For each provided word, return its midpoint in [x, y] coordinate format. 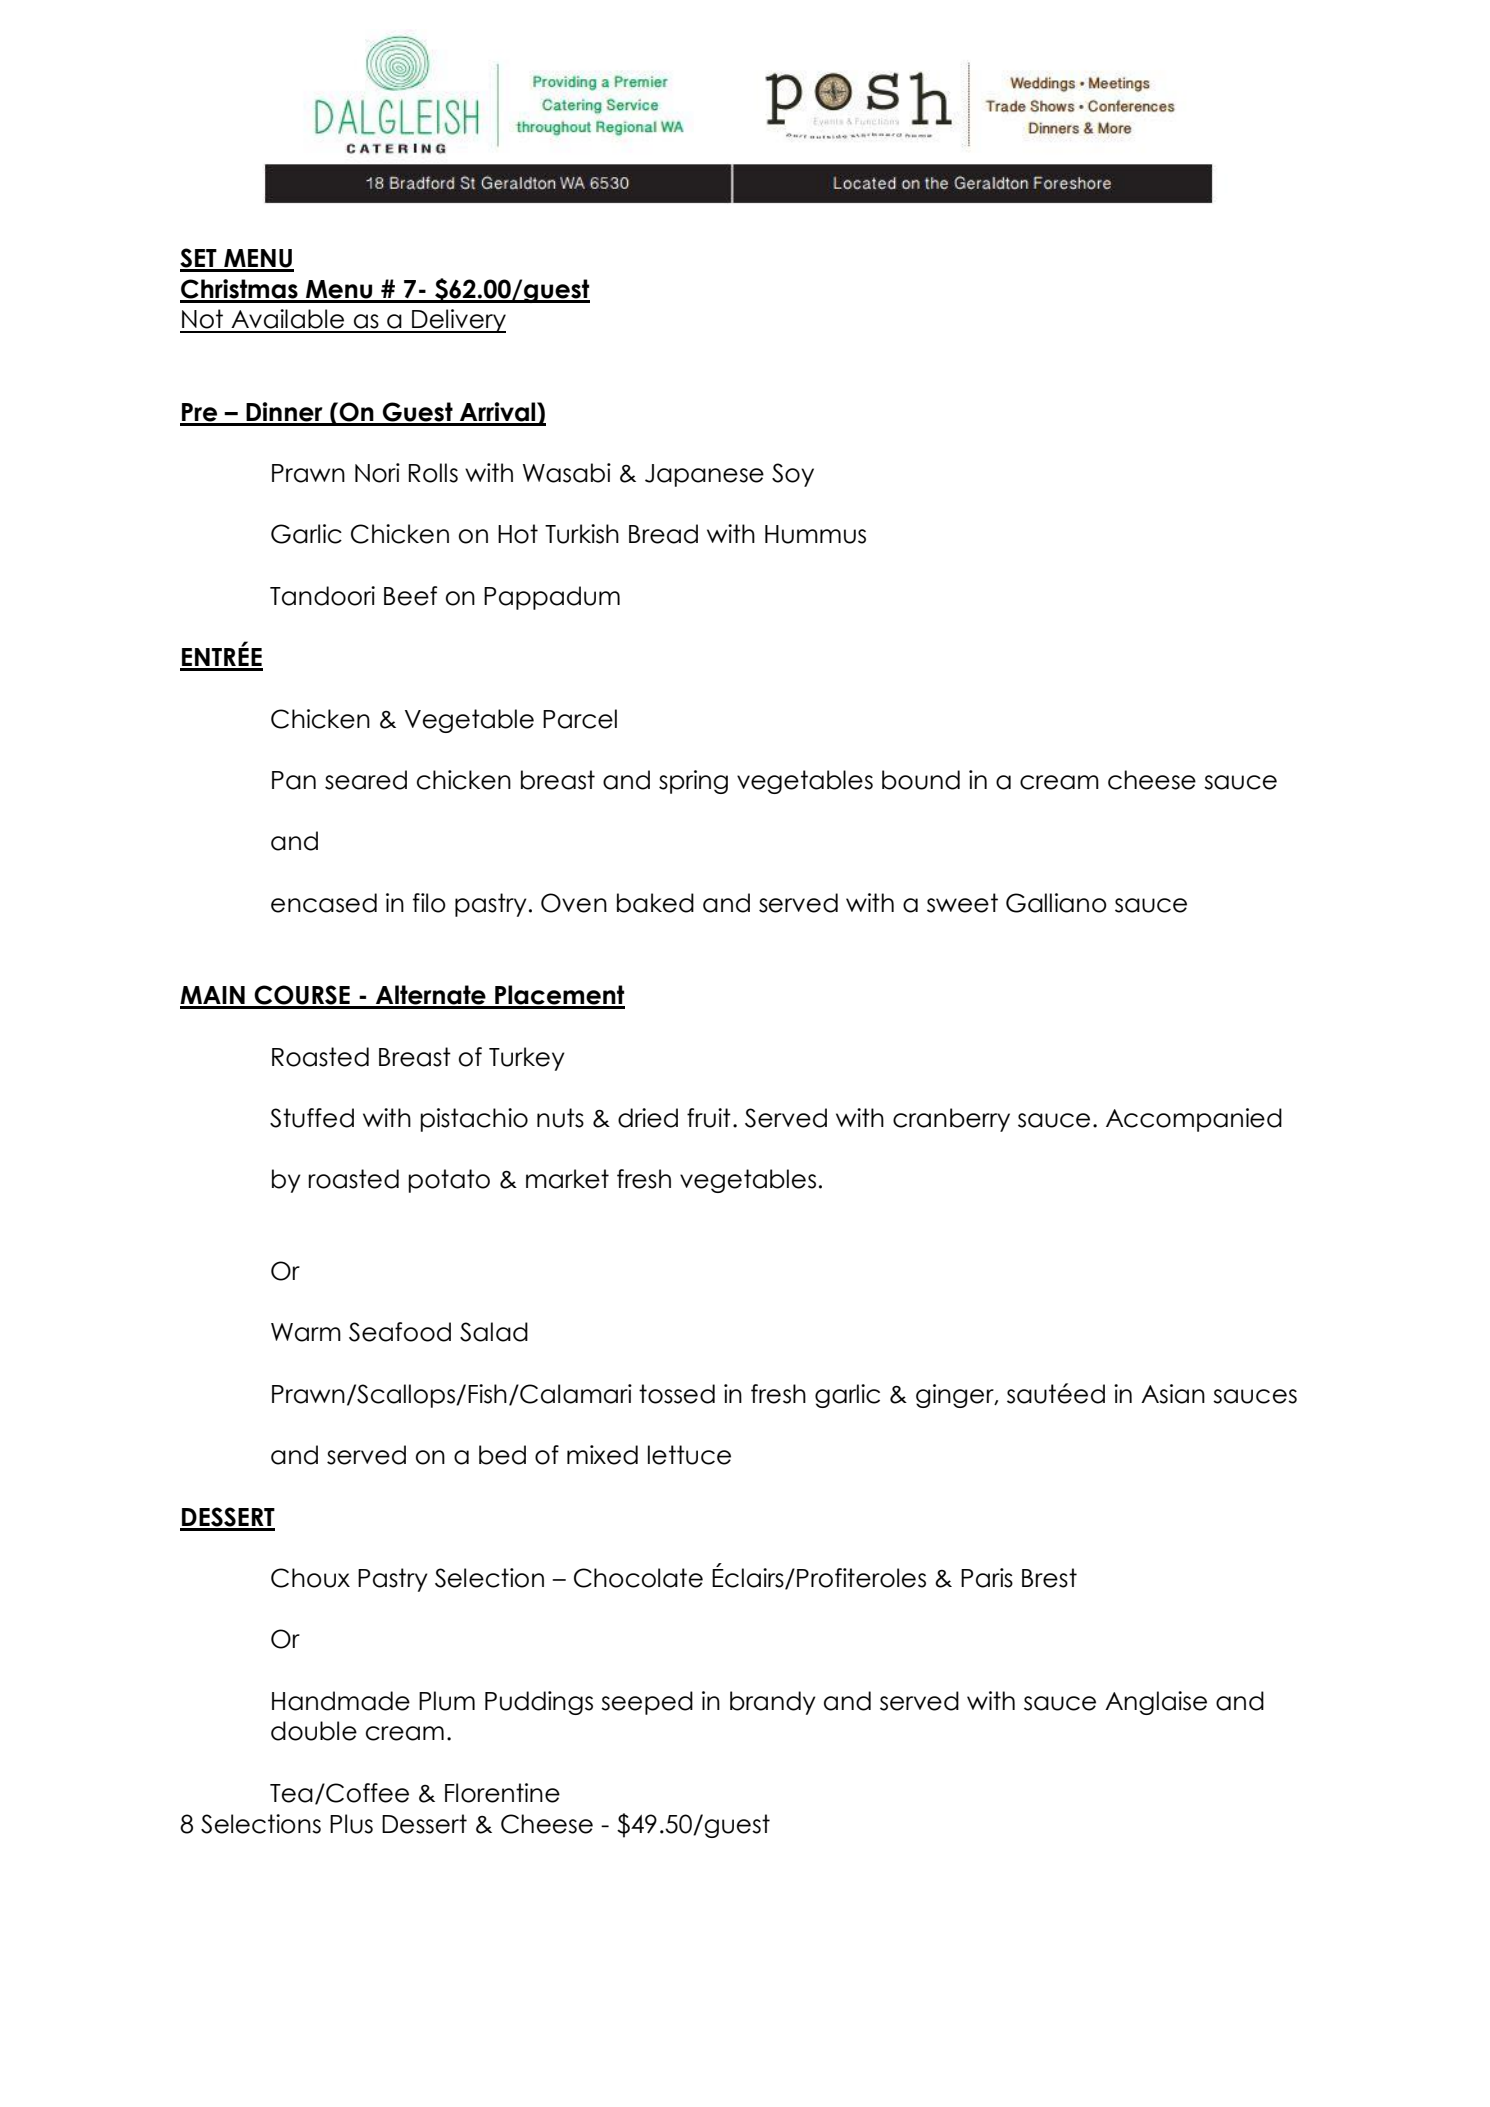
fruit [709, 1118]
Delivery [458, 321]
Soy [793, 475]
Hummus [815, 534]
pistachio [474, 1120]
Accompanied [1194, 1120]
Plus [351, 1824]
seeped [647, 1703]
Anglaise [1156, 1703]
